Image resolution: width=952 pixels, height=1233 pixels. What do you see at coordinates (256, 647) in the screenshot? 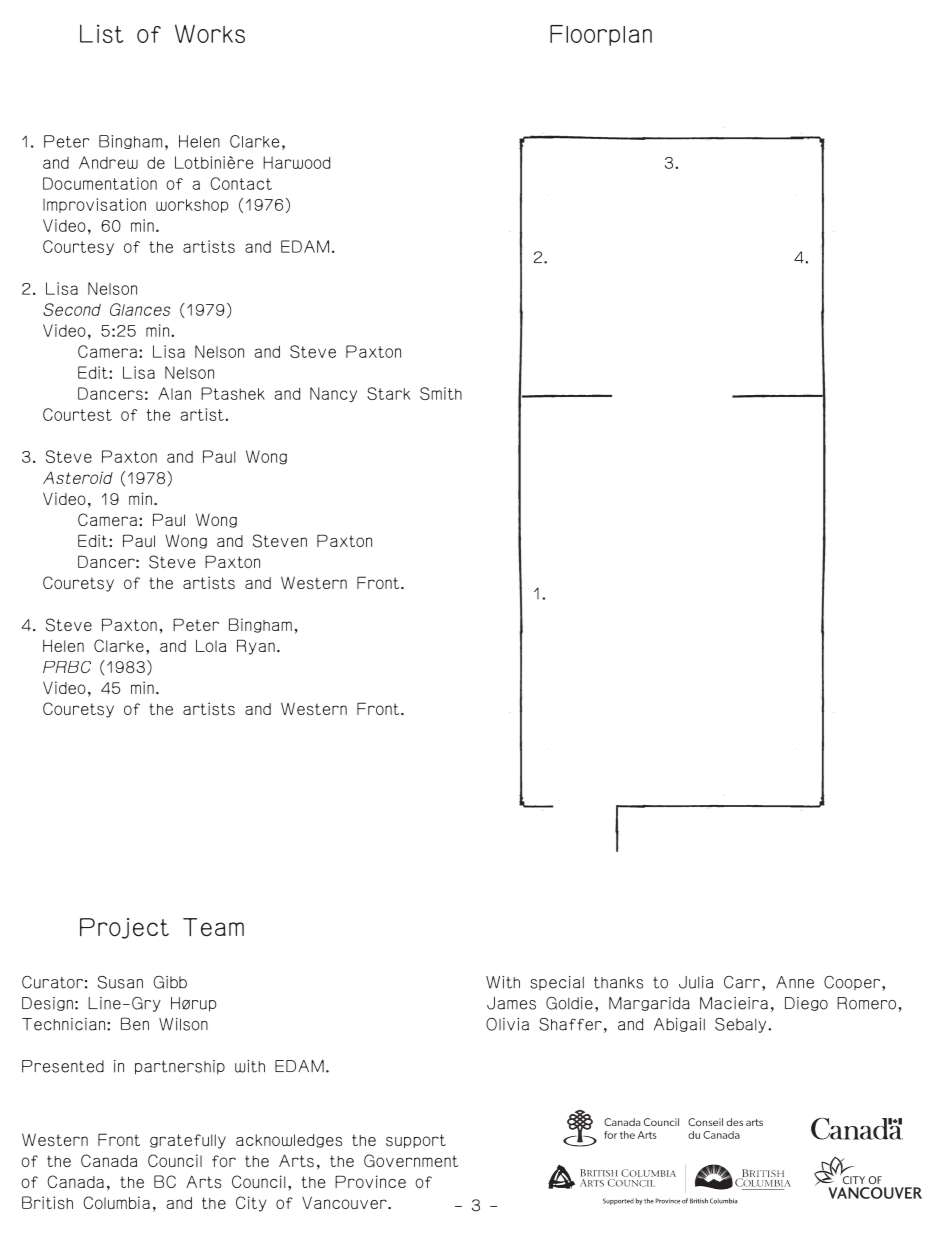
I see `Ryan` at bounding box center [256, 647].
